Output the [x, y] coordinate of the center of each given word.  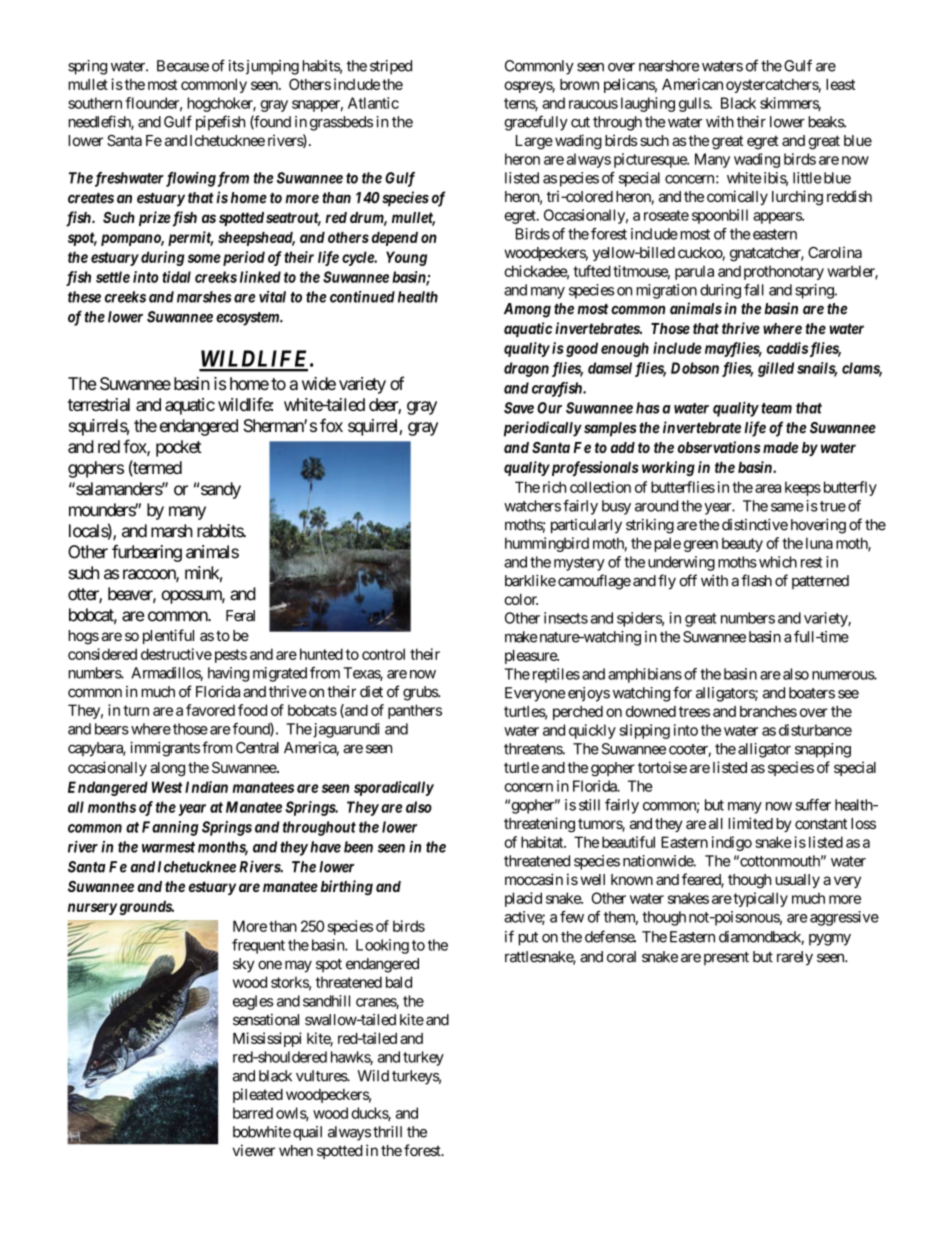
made [780, 447]
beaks [826, 122]
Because [183, 66]
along [167, 769]
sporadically [394, 788]
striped [391, 67]
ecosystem [248, 319]
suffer [813, 805]
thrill [387, 1132]
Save [519, 408]
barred [253, 1113]
